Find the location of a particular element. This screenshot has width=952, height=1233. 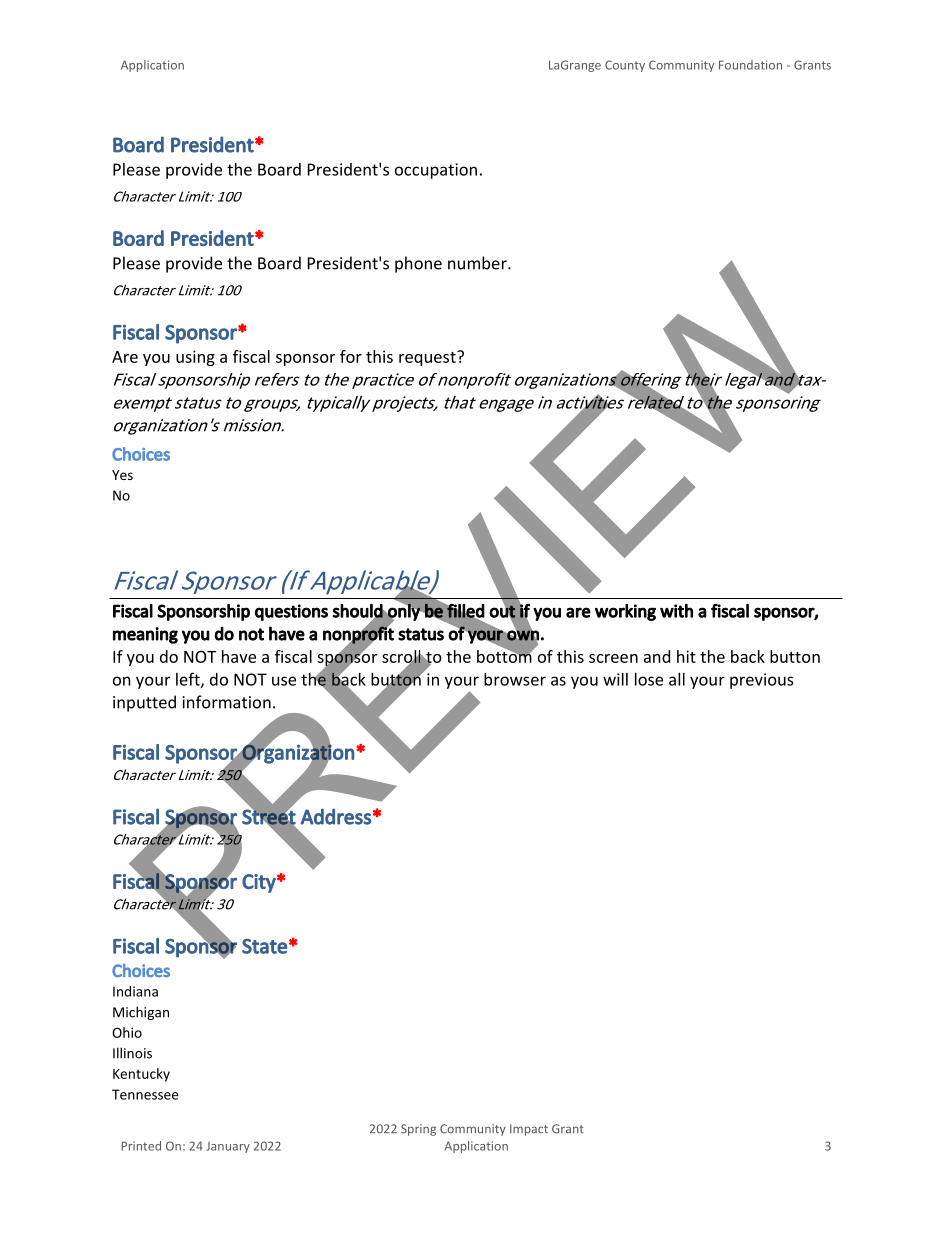

lose is located at coordinates (649, 679).
